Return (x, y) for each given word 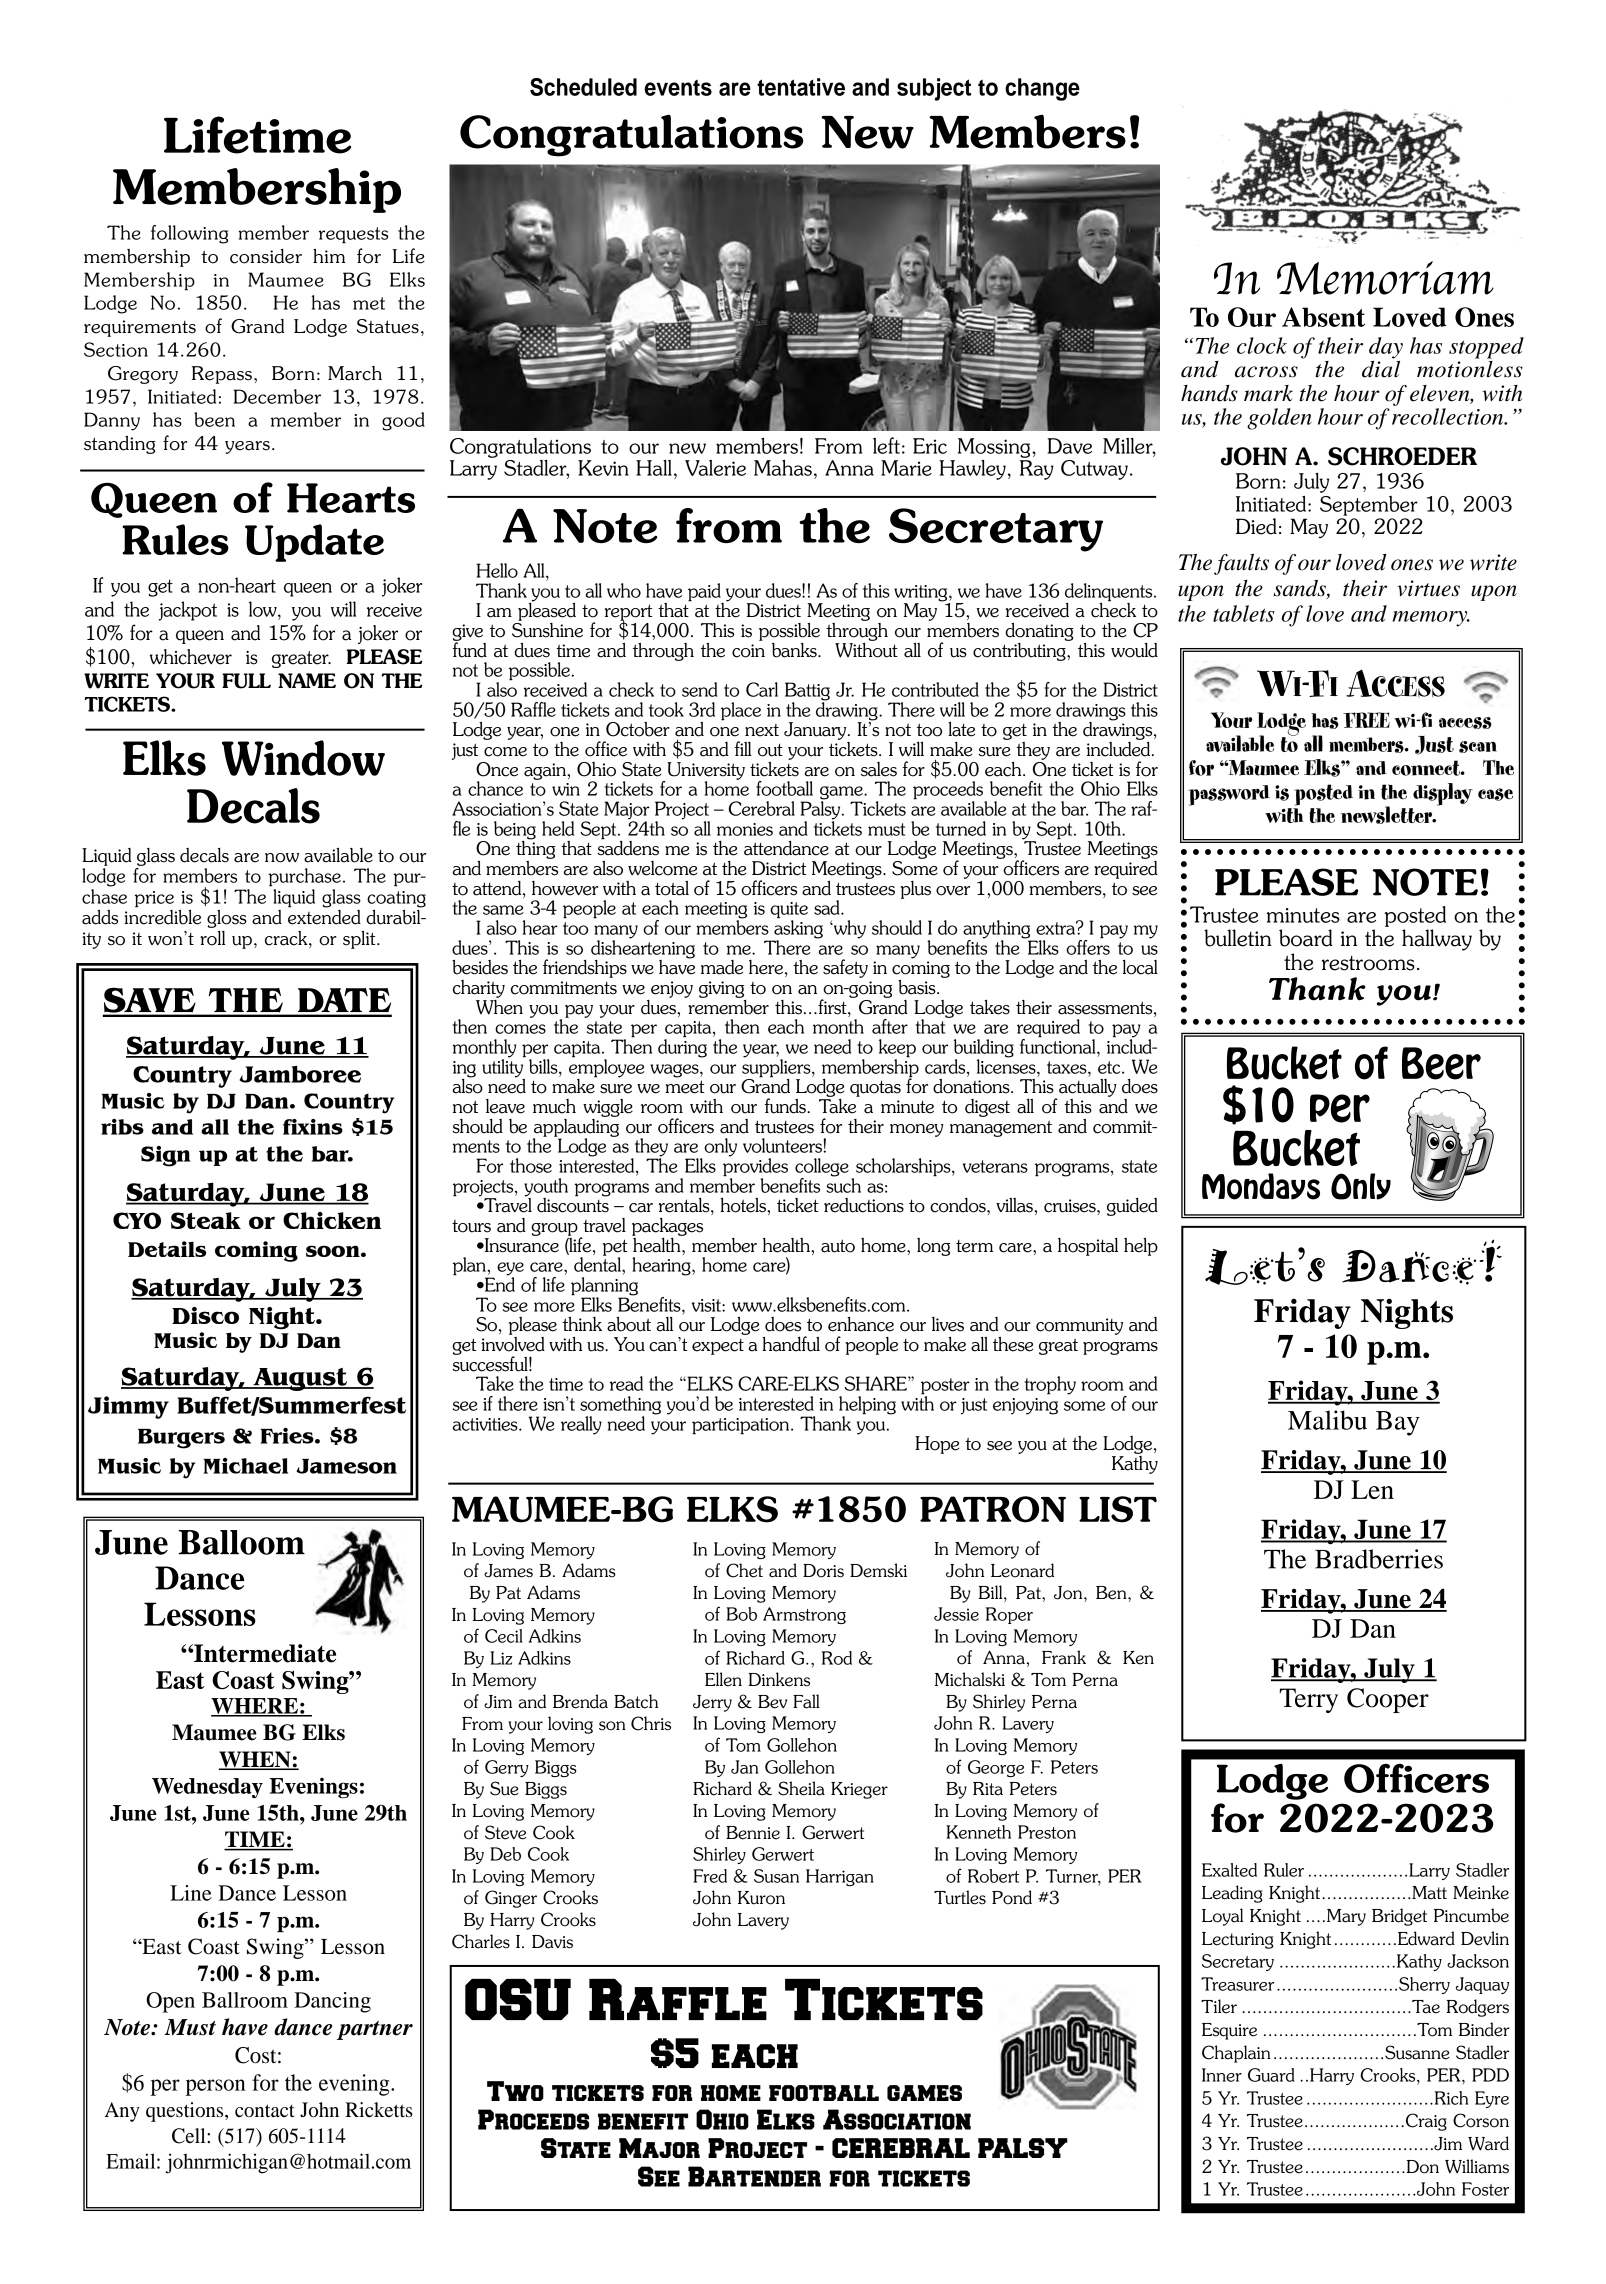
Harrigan (840, 1877)
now (282, 858)
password (1229, 795)
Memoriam (1385, 278)
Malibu (1327, 1420)
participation (742, 1426)
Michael (245, 1466)
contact (265, 2110)
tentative (801, 87)
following (189, 234)
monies (745, 829)
